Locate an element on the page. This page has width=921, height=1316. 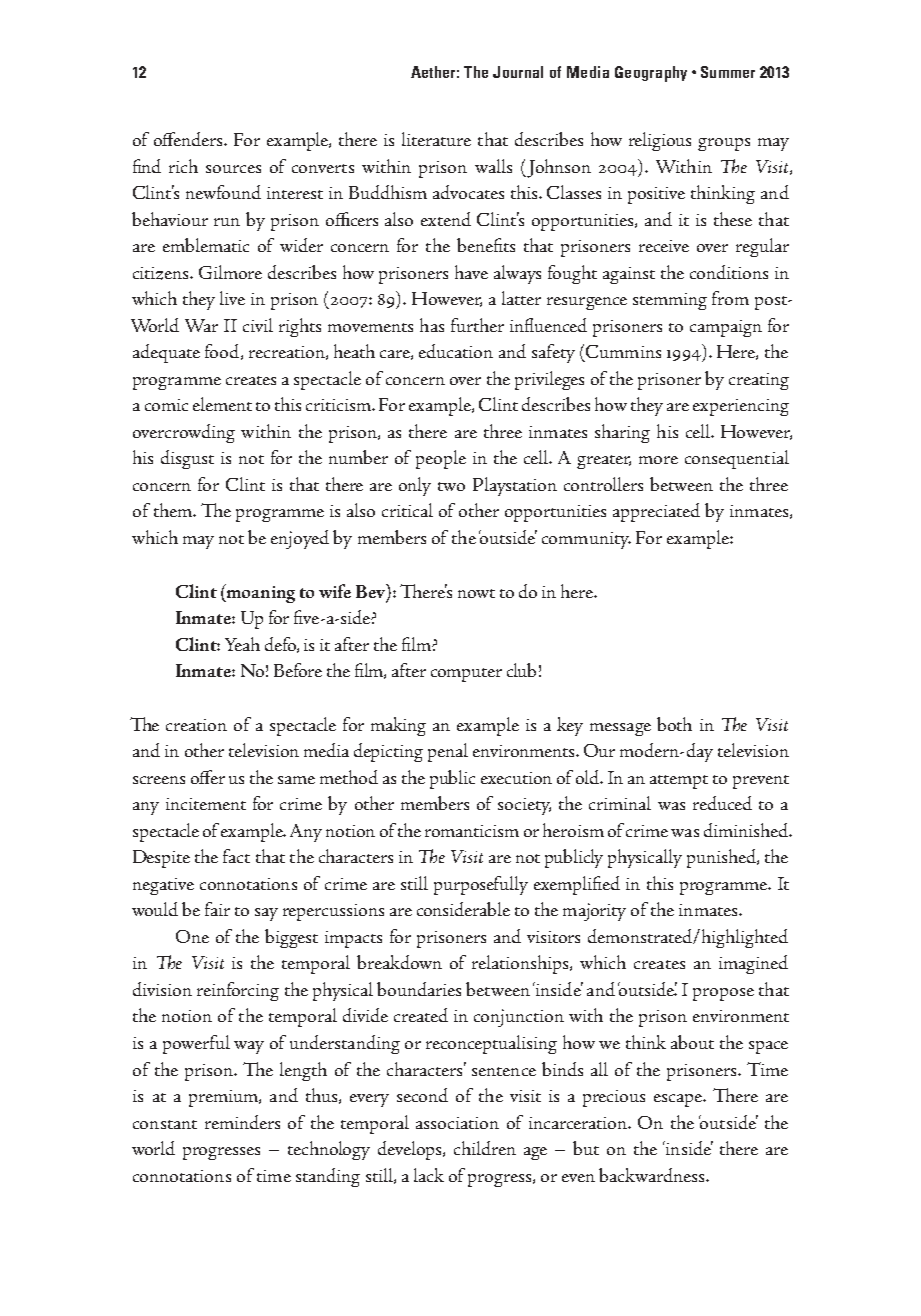
offenders is located at coordinates (190, 139).
